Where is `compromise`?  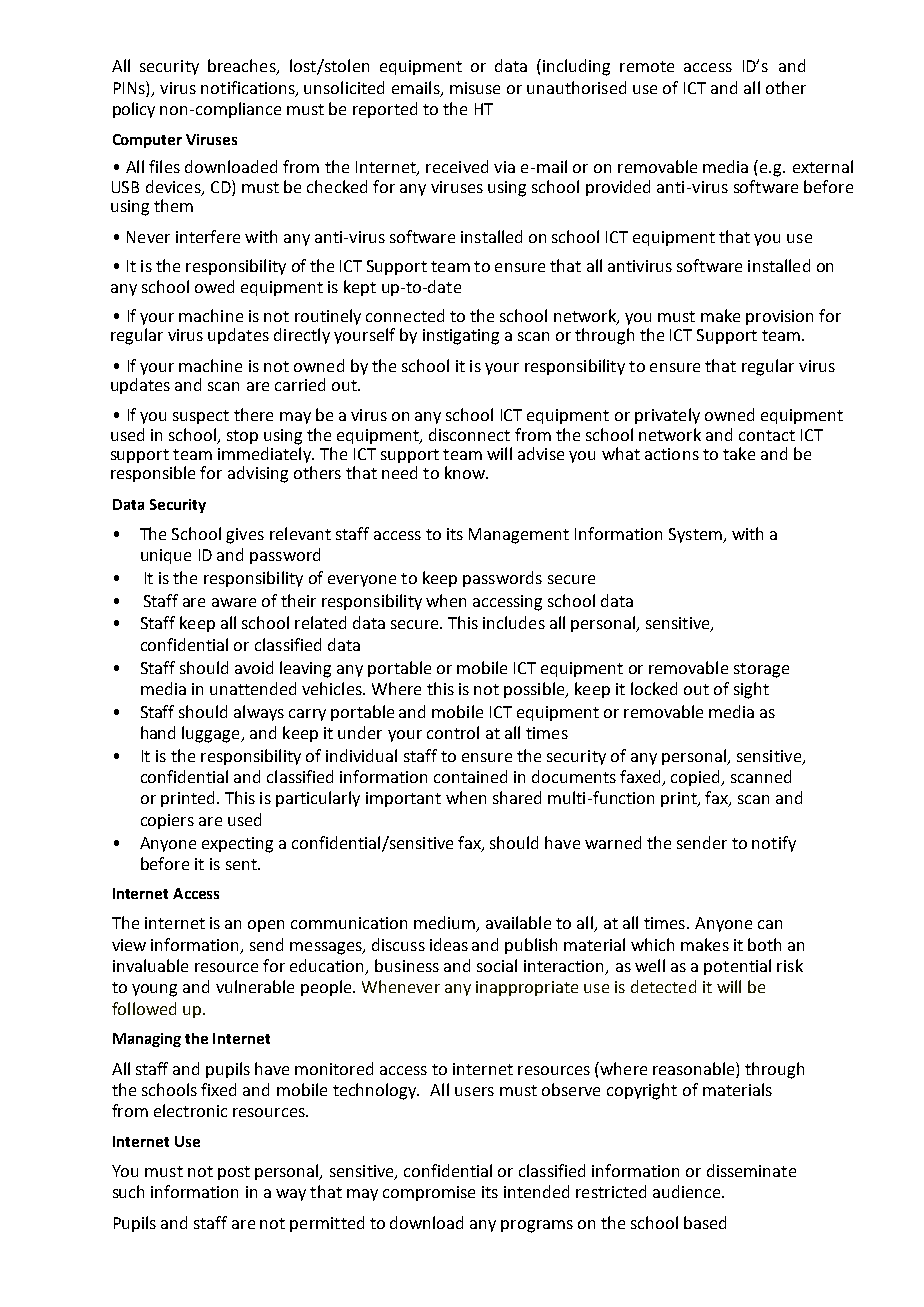
compromise is located at coordinates (429, 1193).
